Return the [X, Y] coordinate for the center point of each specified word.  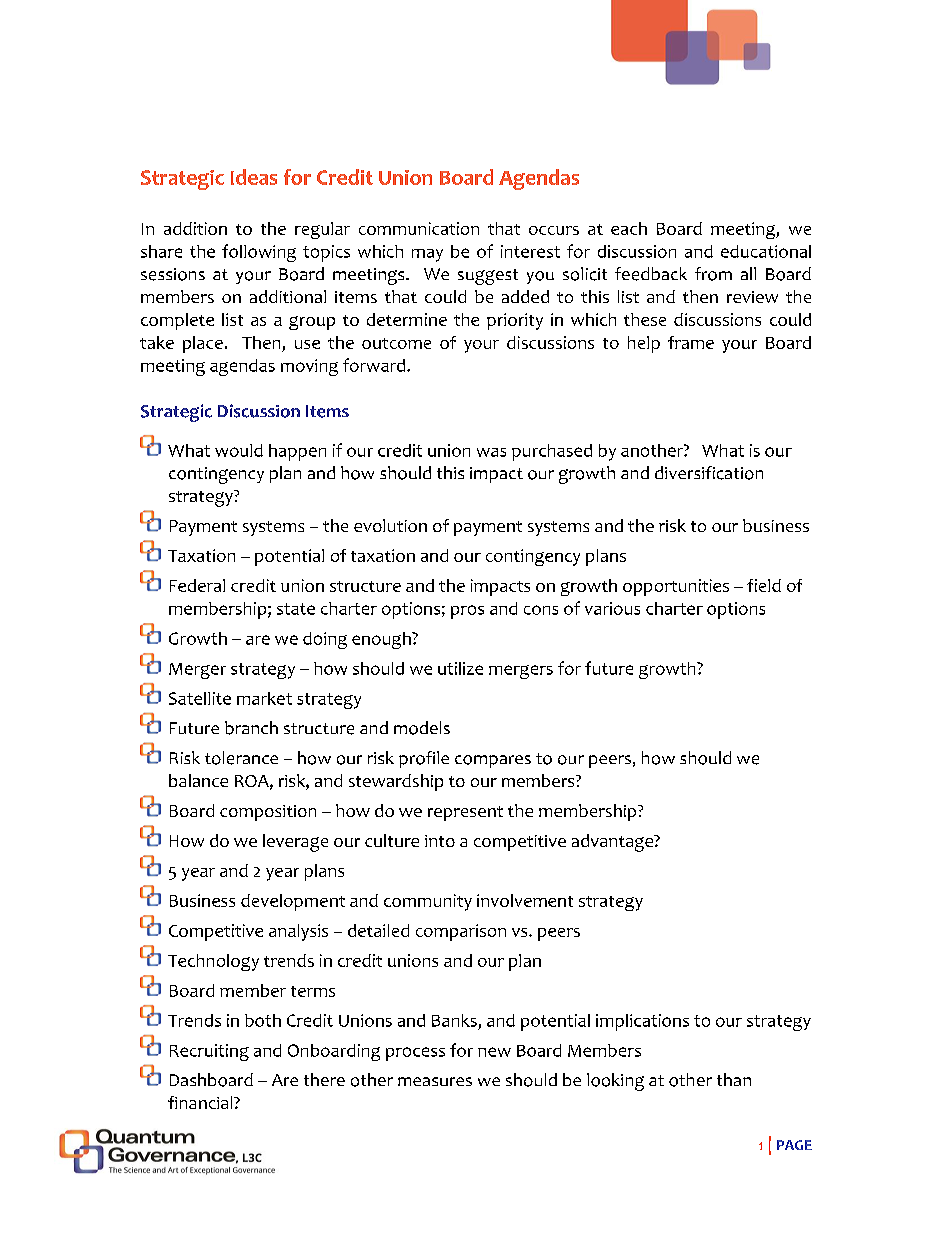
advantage [614, 843]
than [734, 1079]
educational [766, 251]
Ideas [254, 177]
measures [435, 1081]
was [491, 452]
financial [201, 1102]
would [239, 450]
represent [465, 813]
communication [419, 228]
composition [268, 813]
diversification [709, 473]
